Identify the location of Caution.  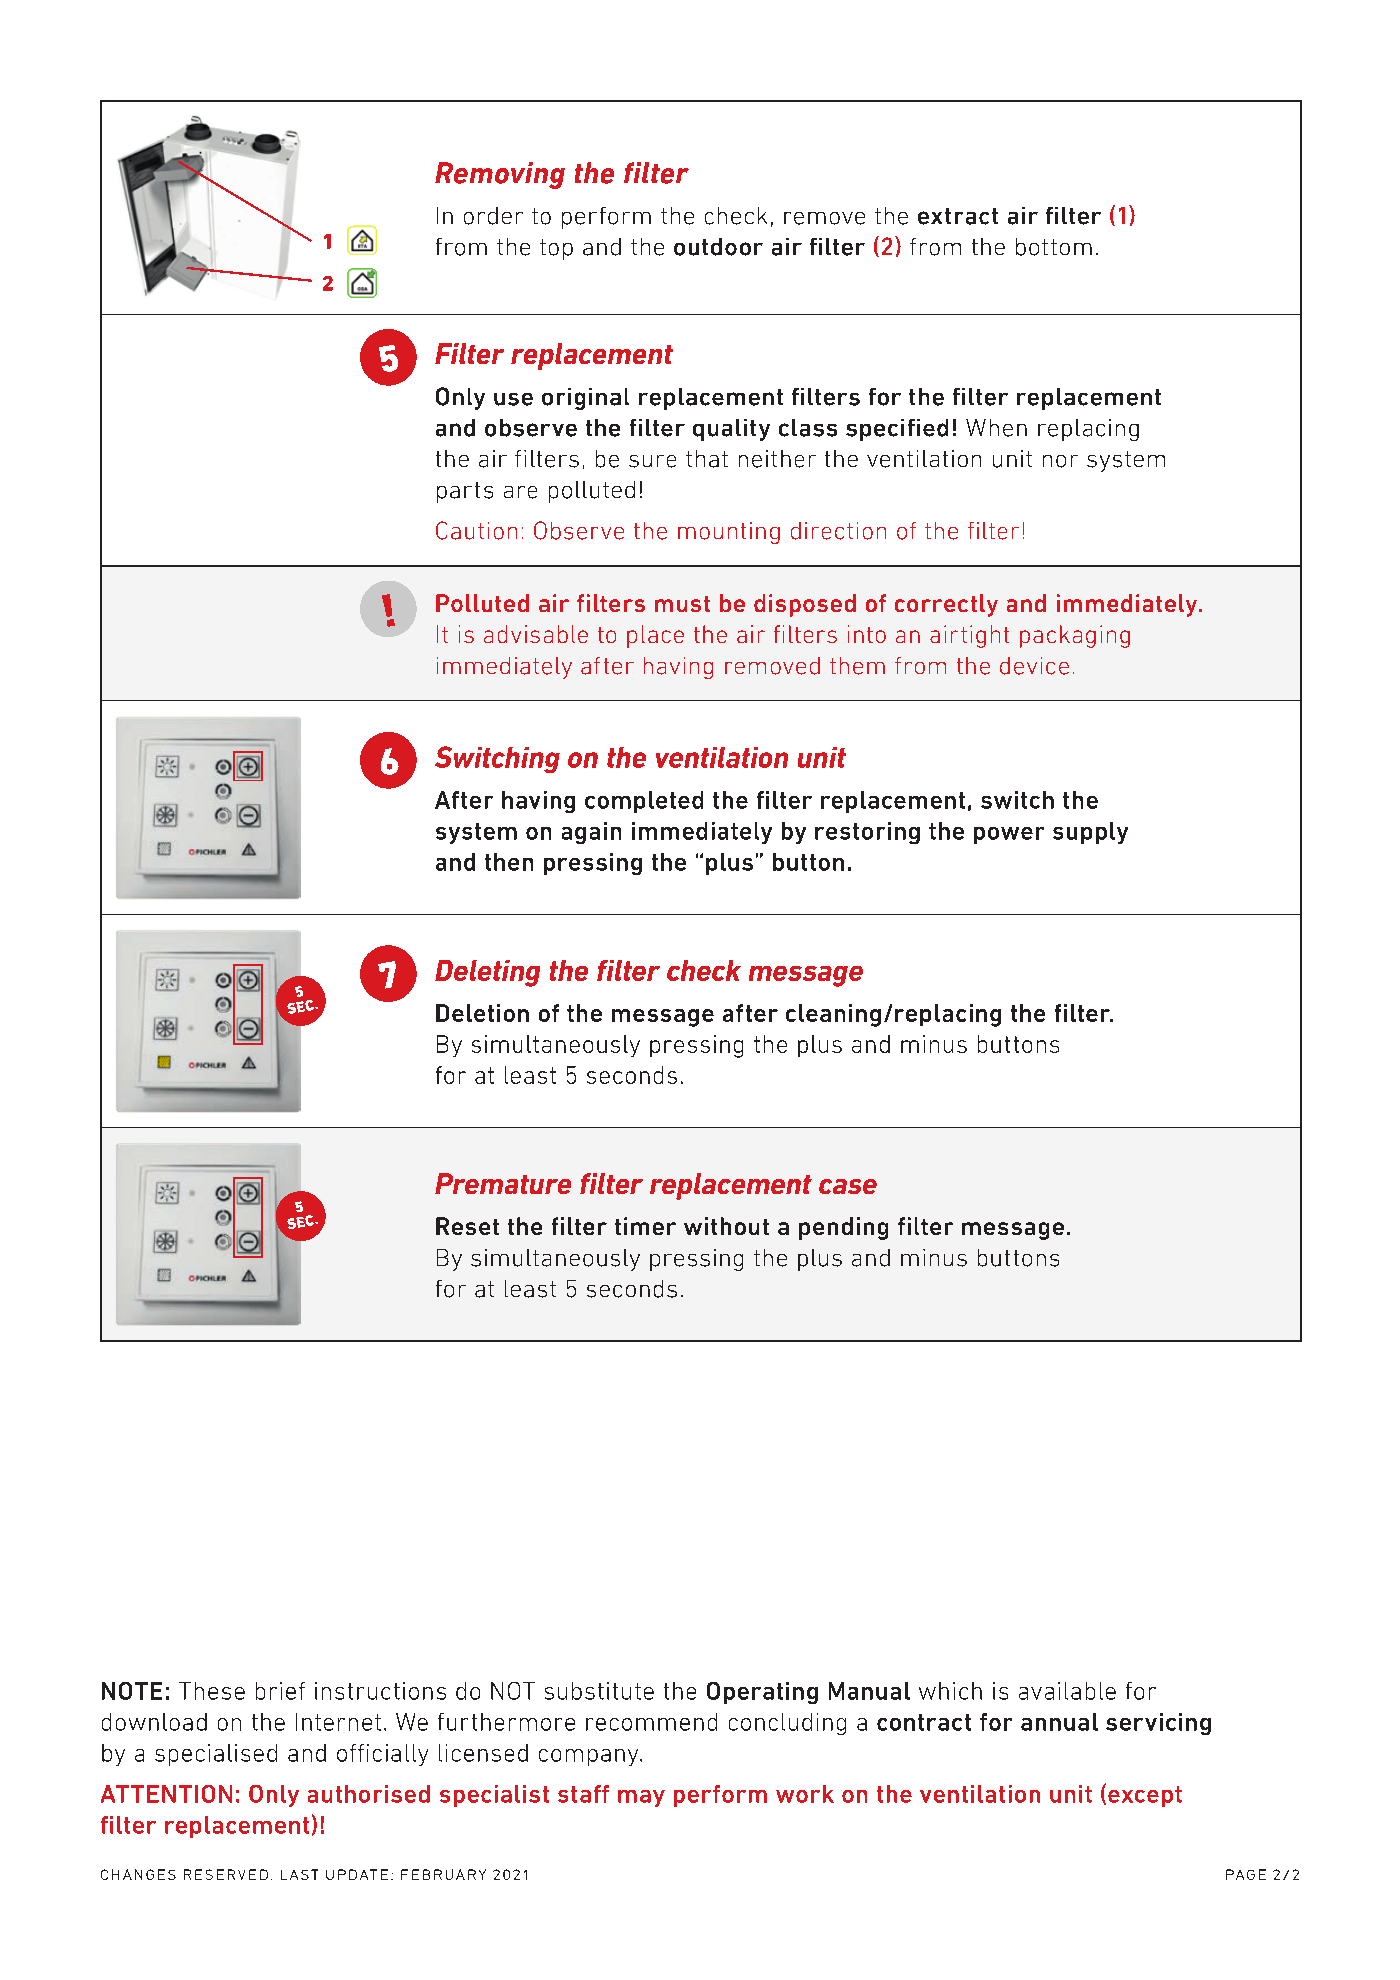
(476, 530).
